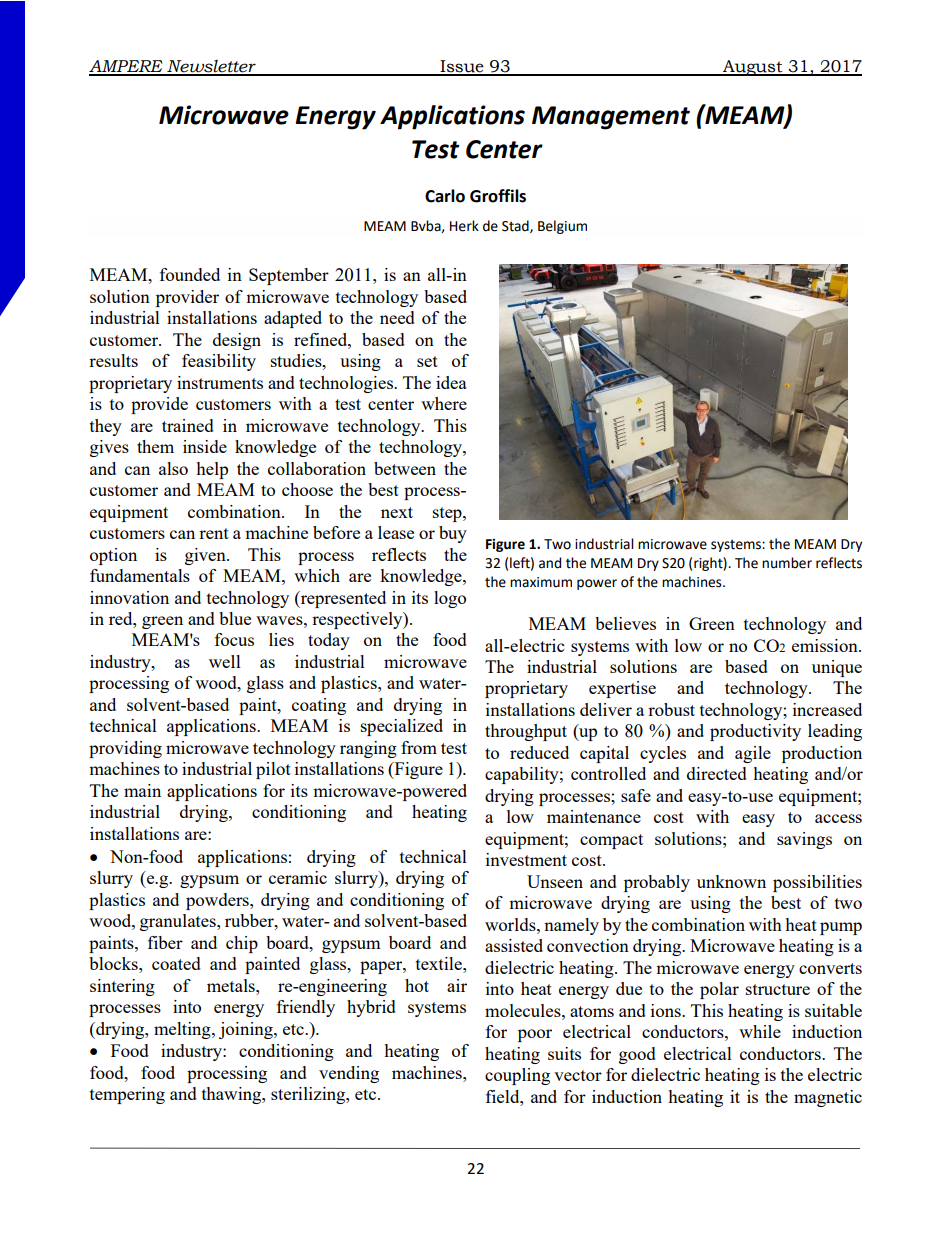  I want to click on melting, so click(183, 1030).
